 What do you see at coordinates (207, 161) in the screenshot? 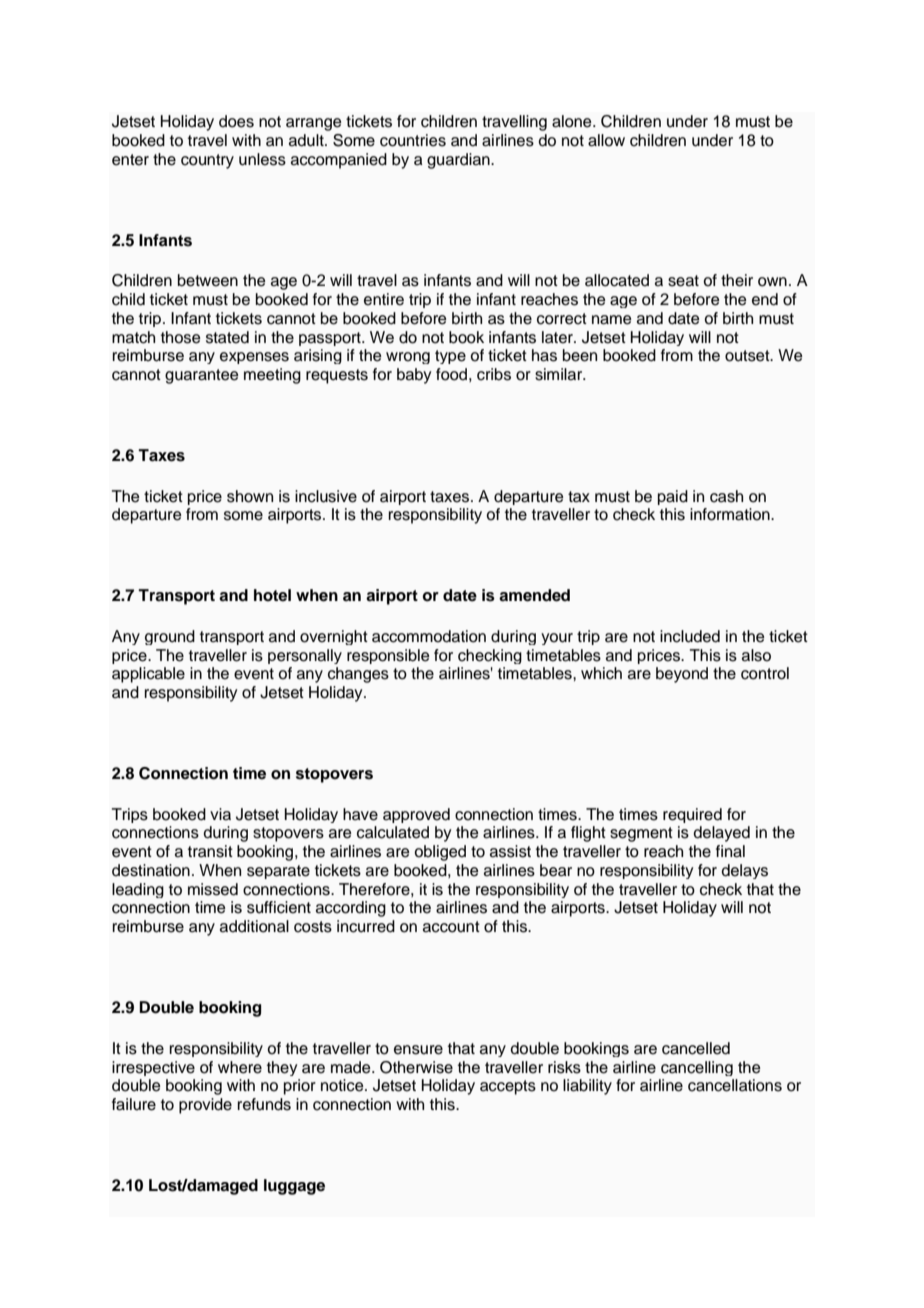
I see `country` at bounding box center [207, 161].
